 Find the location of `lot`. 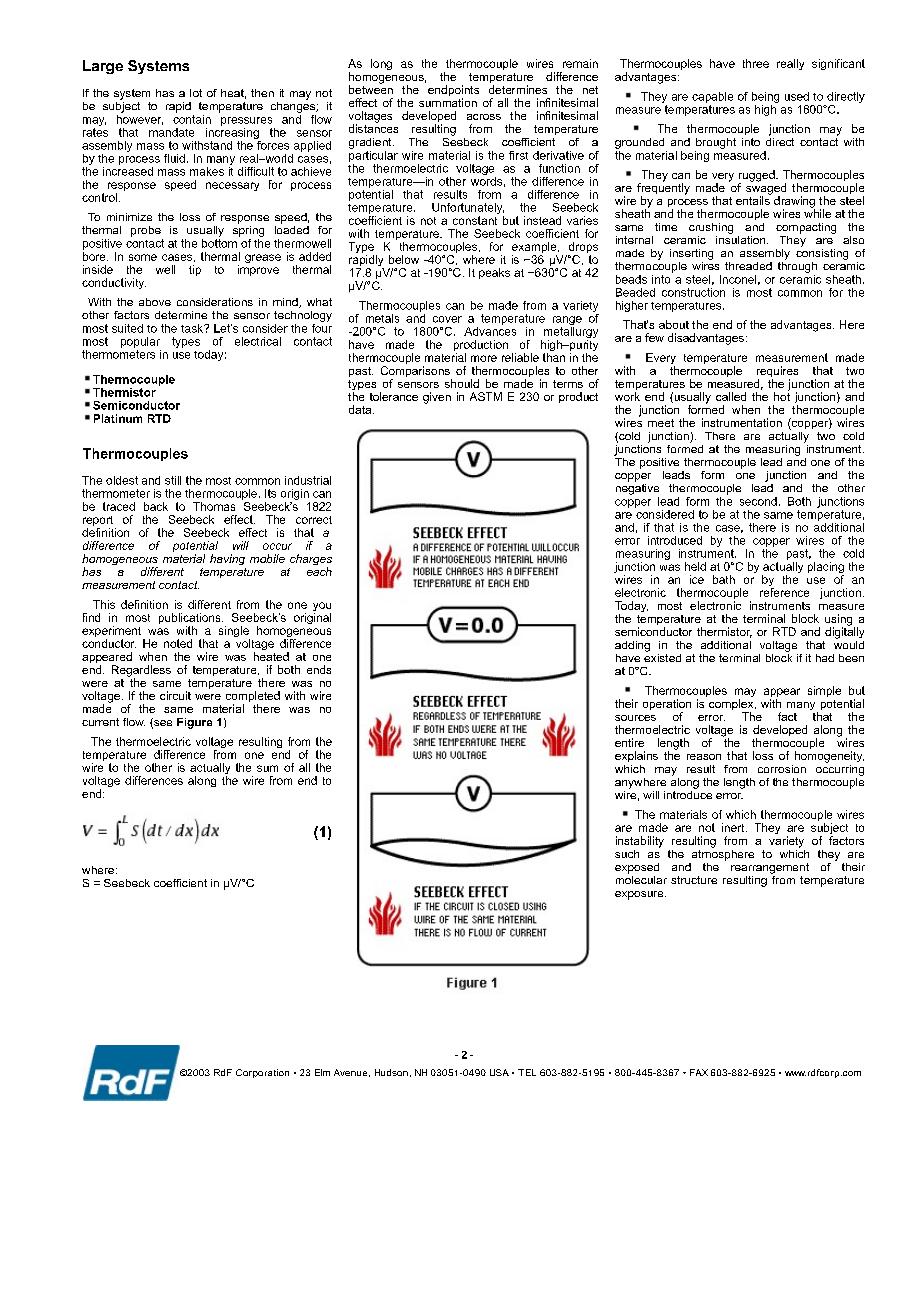

lot is located at coordinates (196, 93).
